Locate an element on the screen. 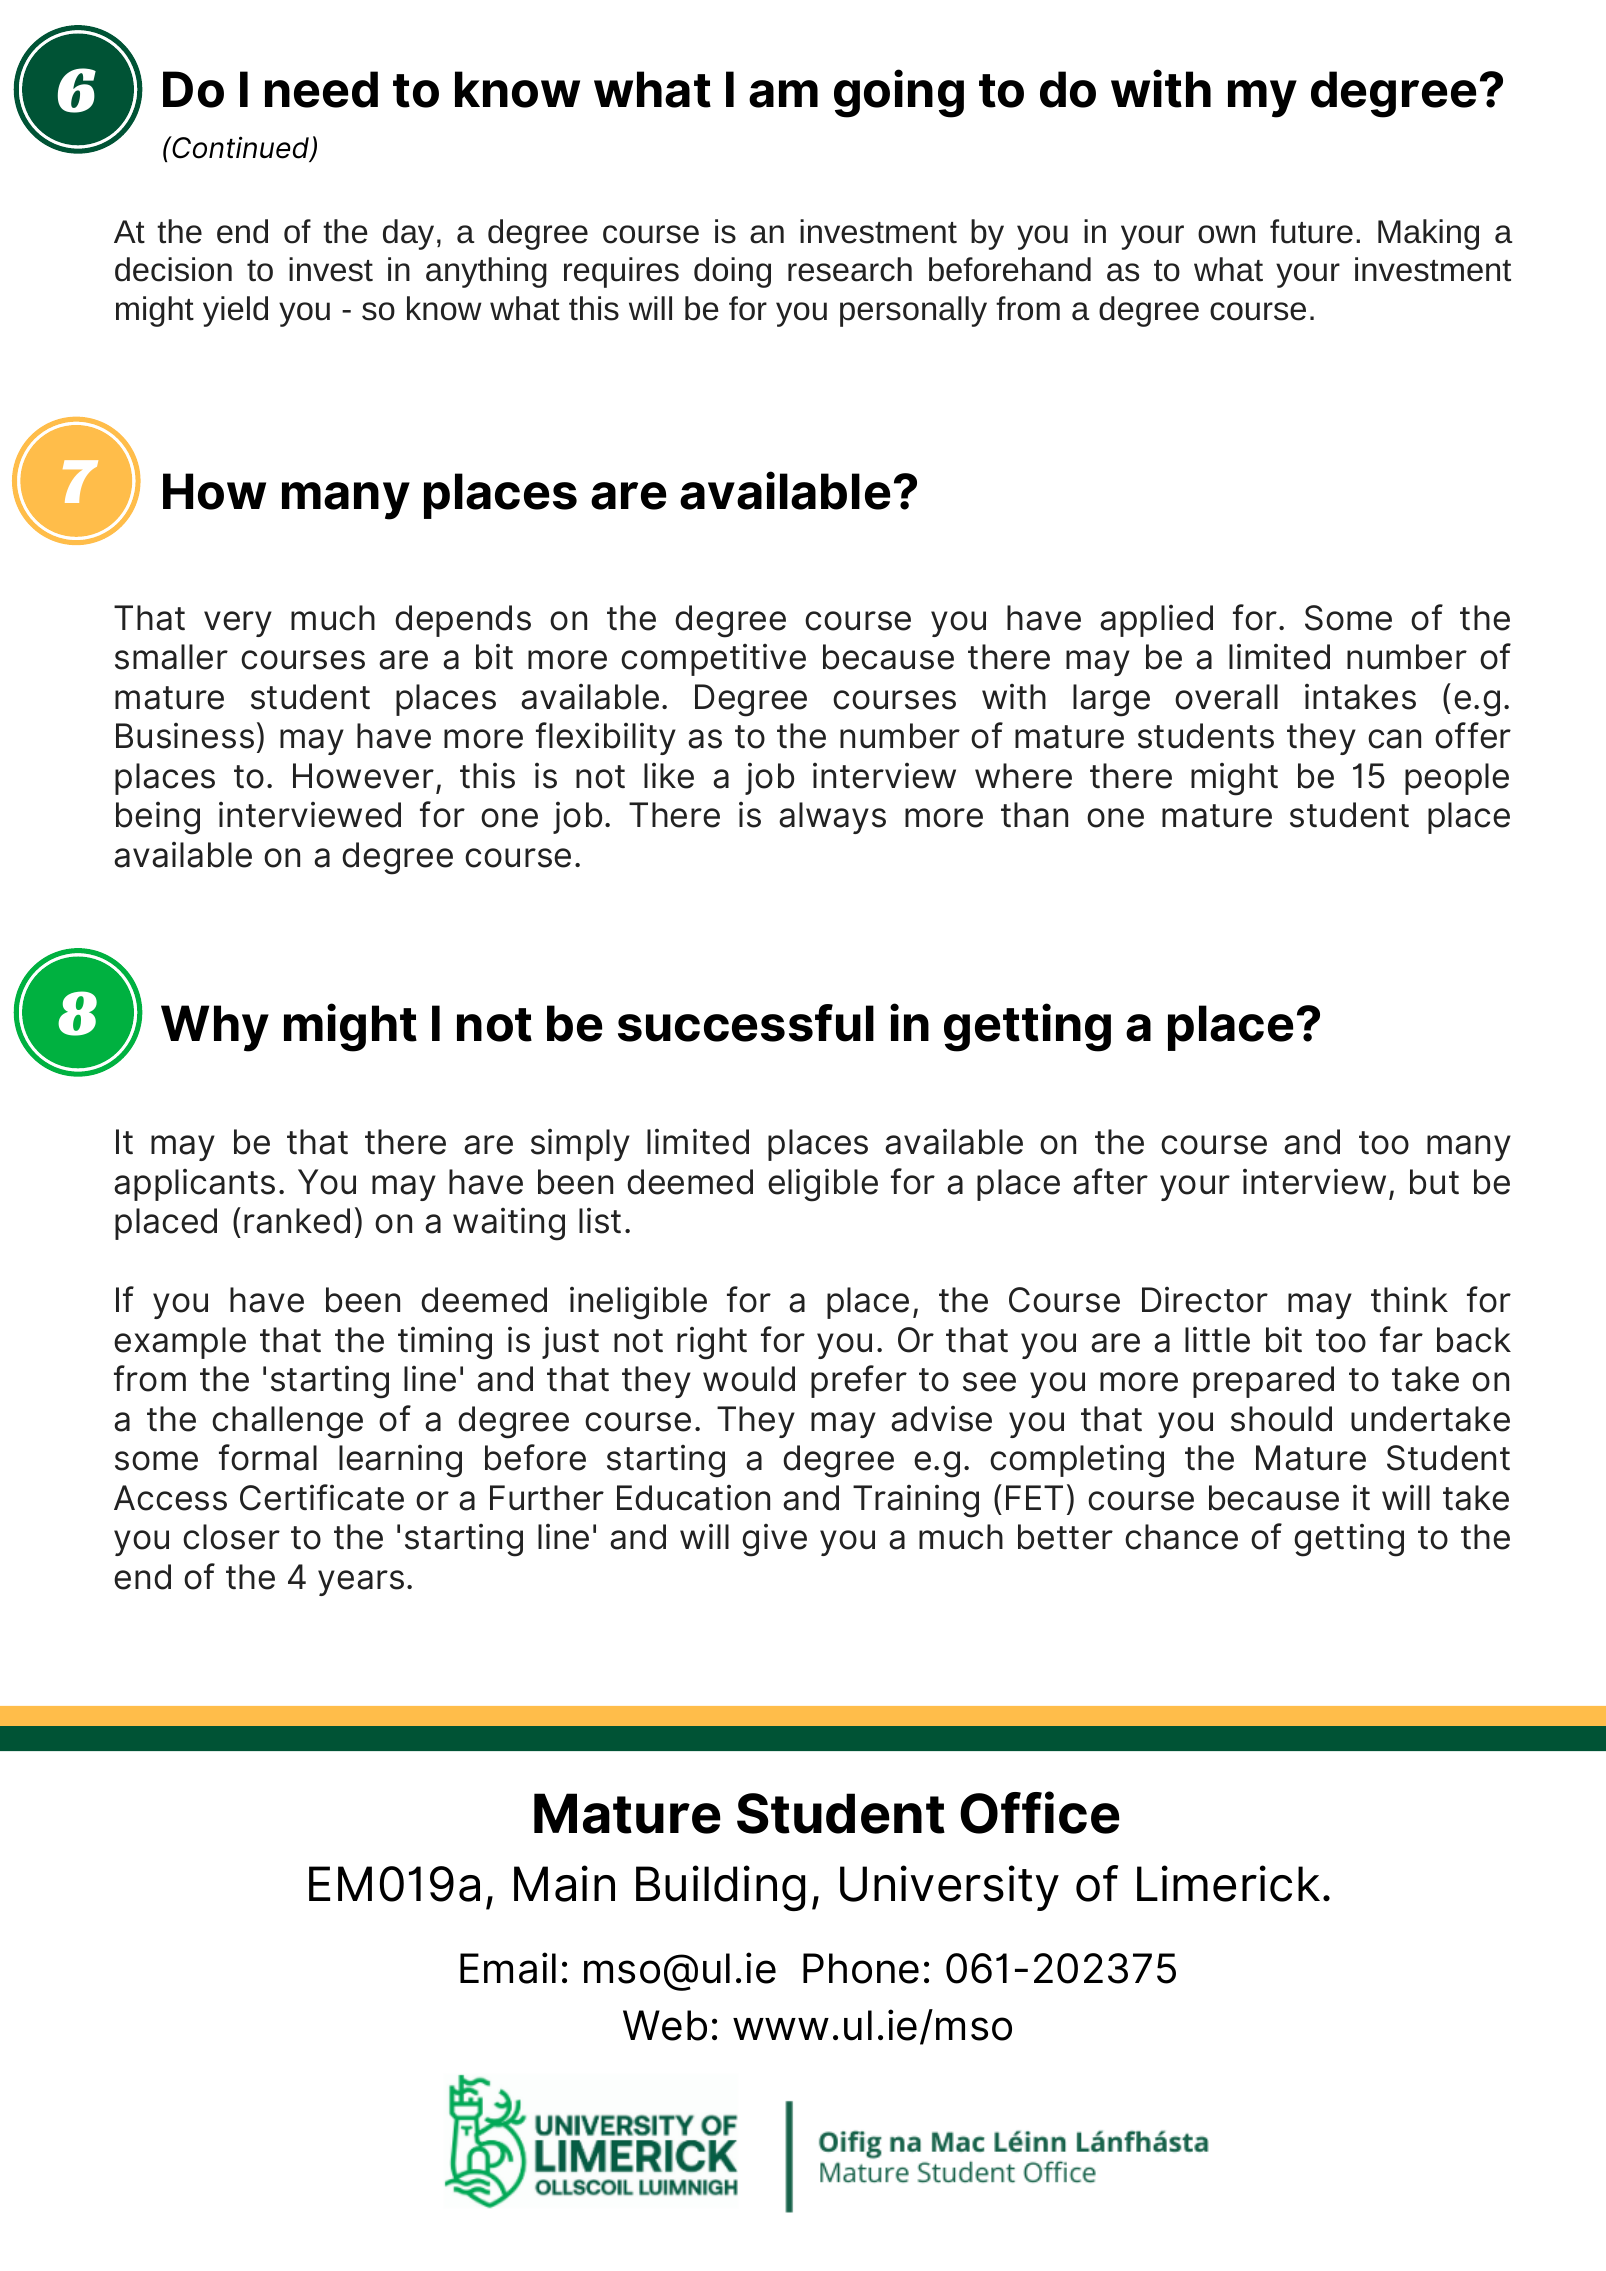  challenge is located at coordinates (287, 1422).
